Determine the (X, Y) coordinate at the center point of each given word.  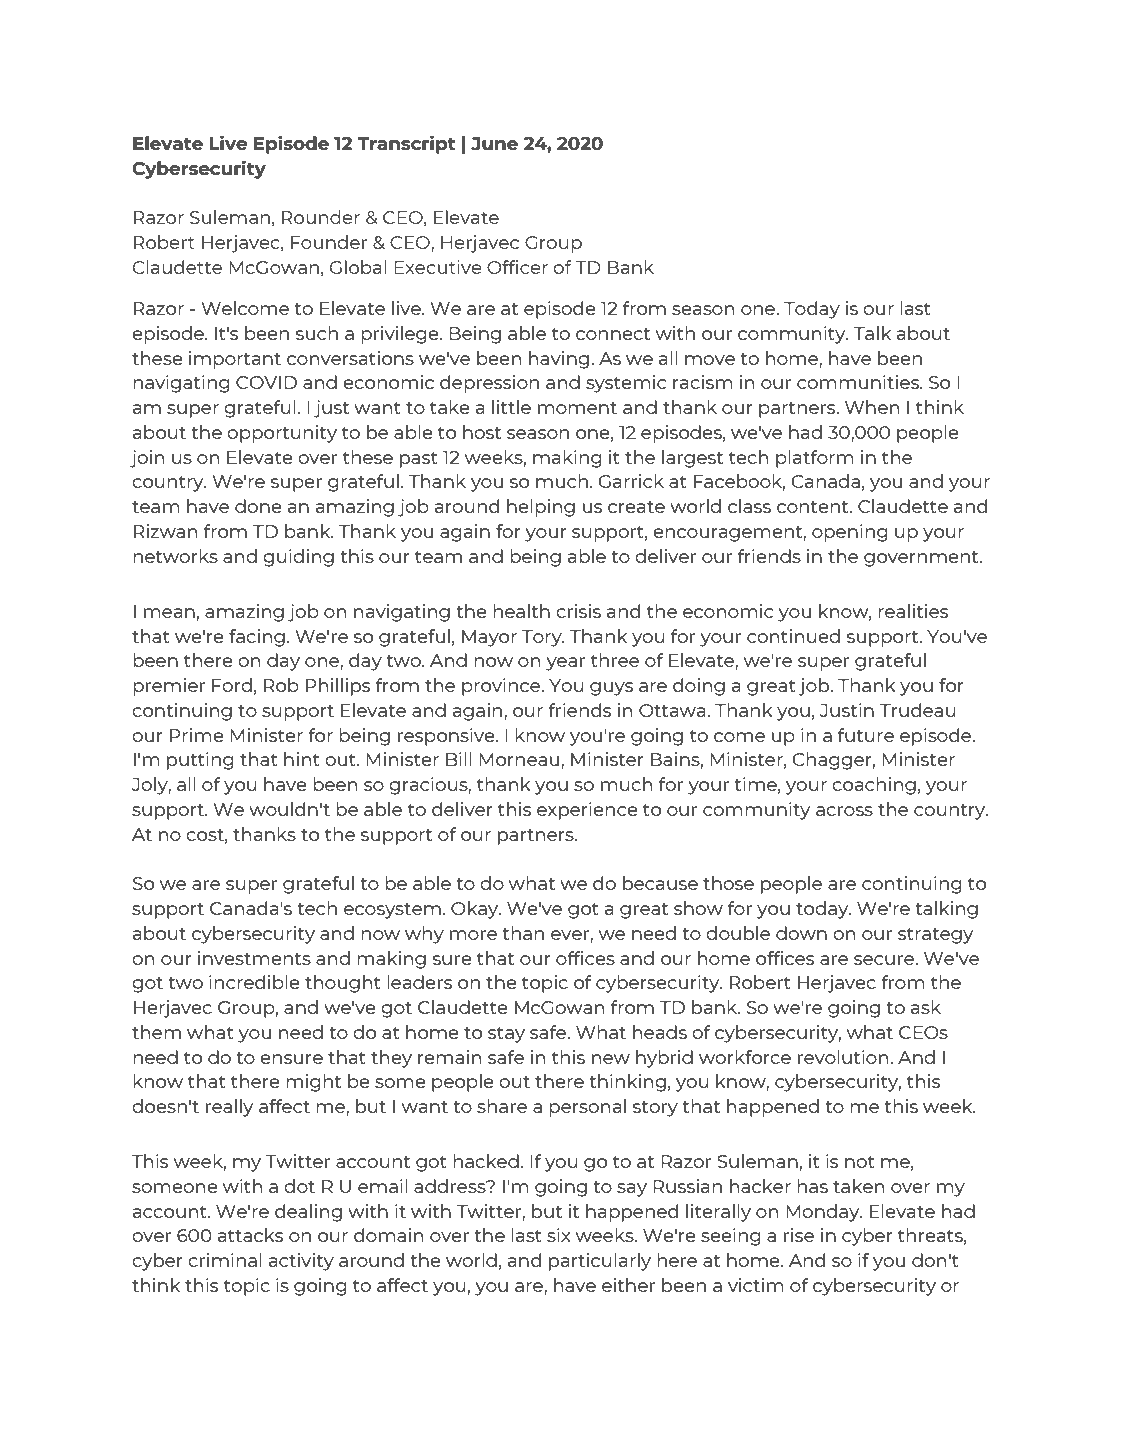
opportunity (282, 434)
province (502, 687)
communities (859, 382)
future (866, 735)
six (559, 1235)
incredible (254, 982)
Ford (232, 685)
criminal (225, 1260)
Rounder (321, 217)
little (511, 407)
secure (885, 960)
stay (506, 1035)
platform (815, 459)
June (494, 144)
